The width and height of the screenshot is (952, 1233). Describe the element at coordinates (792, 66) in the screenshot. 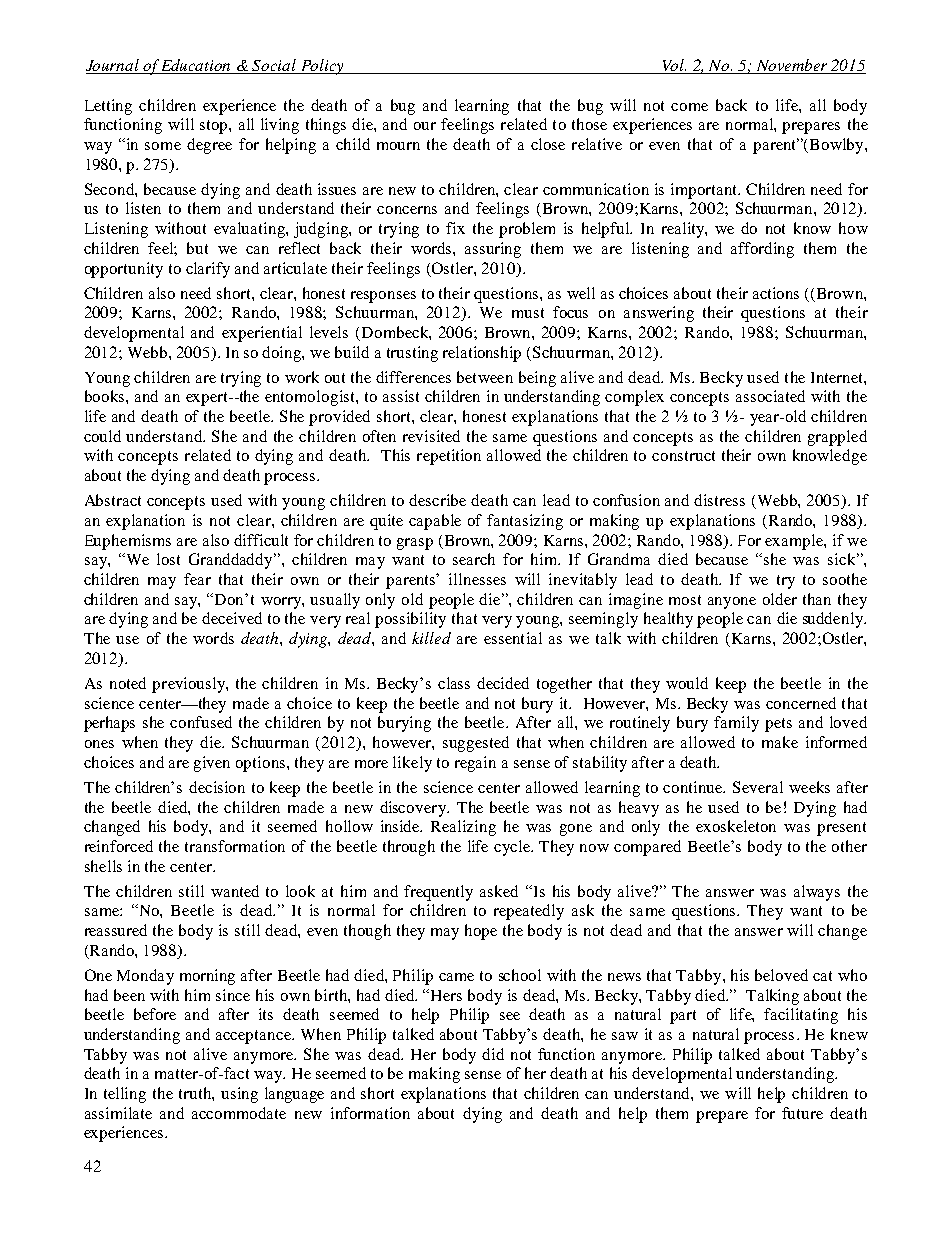

I see `November` at that location.
